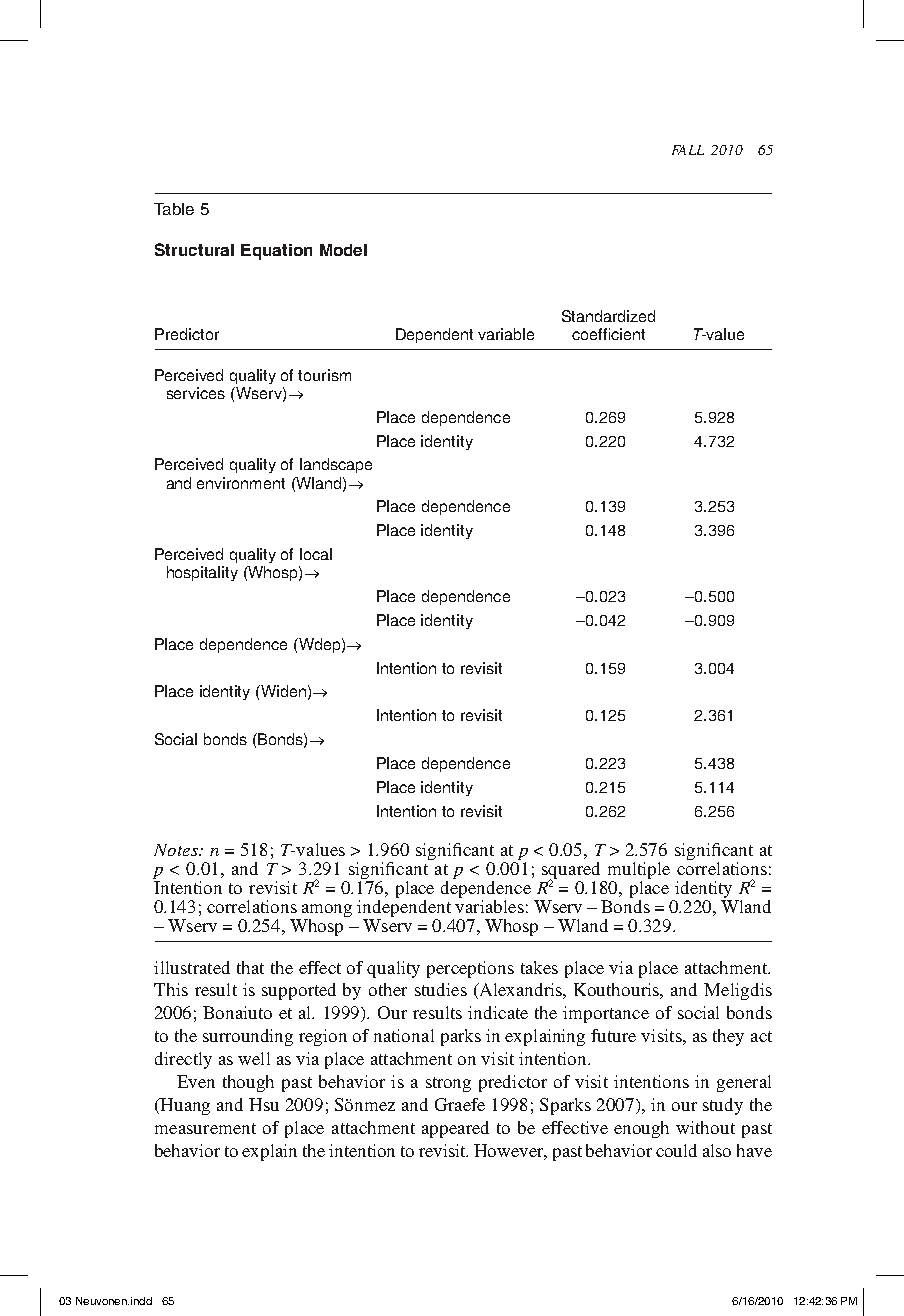  What do you see at coordinates (250, 967) in the screenshot?
I see `that` at bounding box center [250, 967].
